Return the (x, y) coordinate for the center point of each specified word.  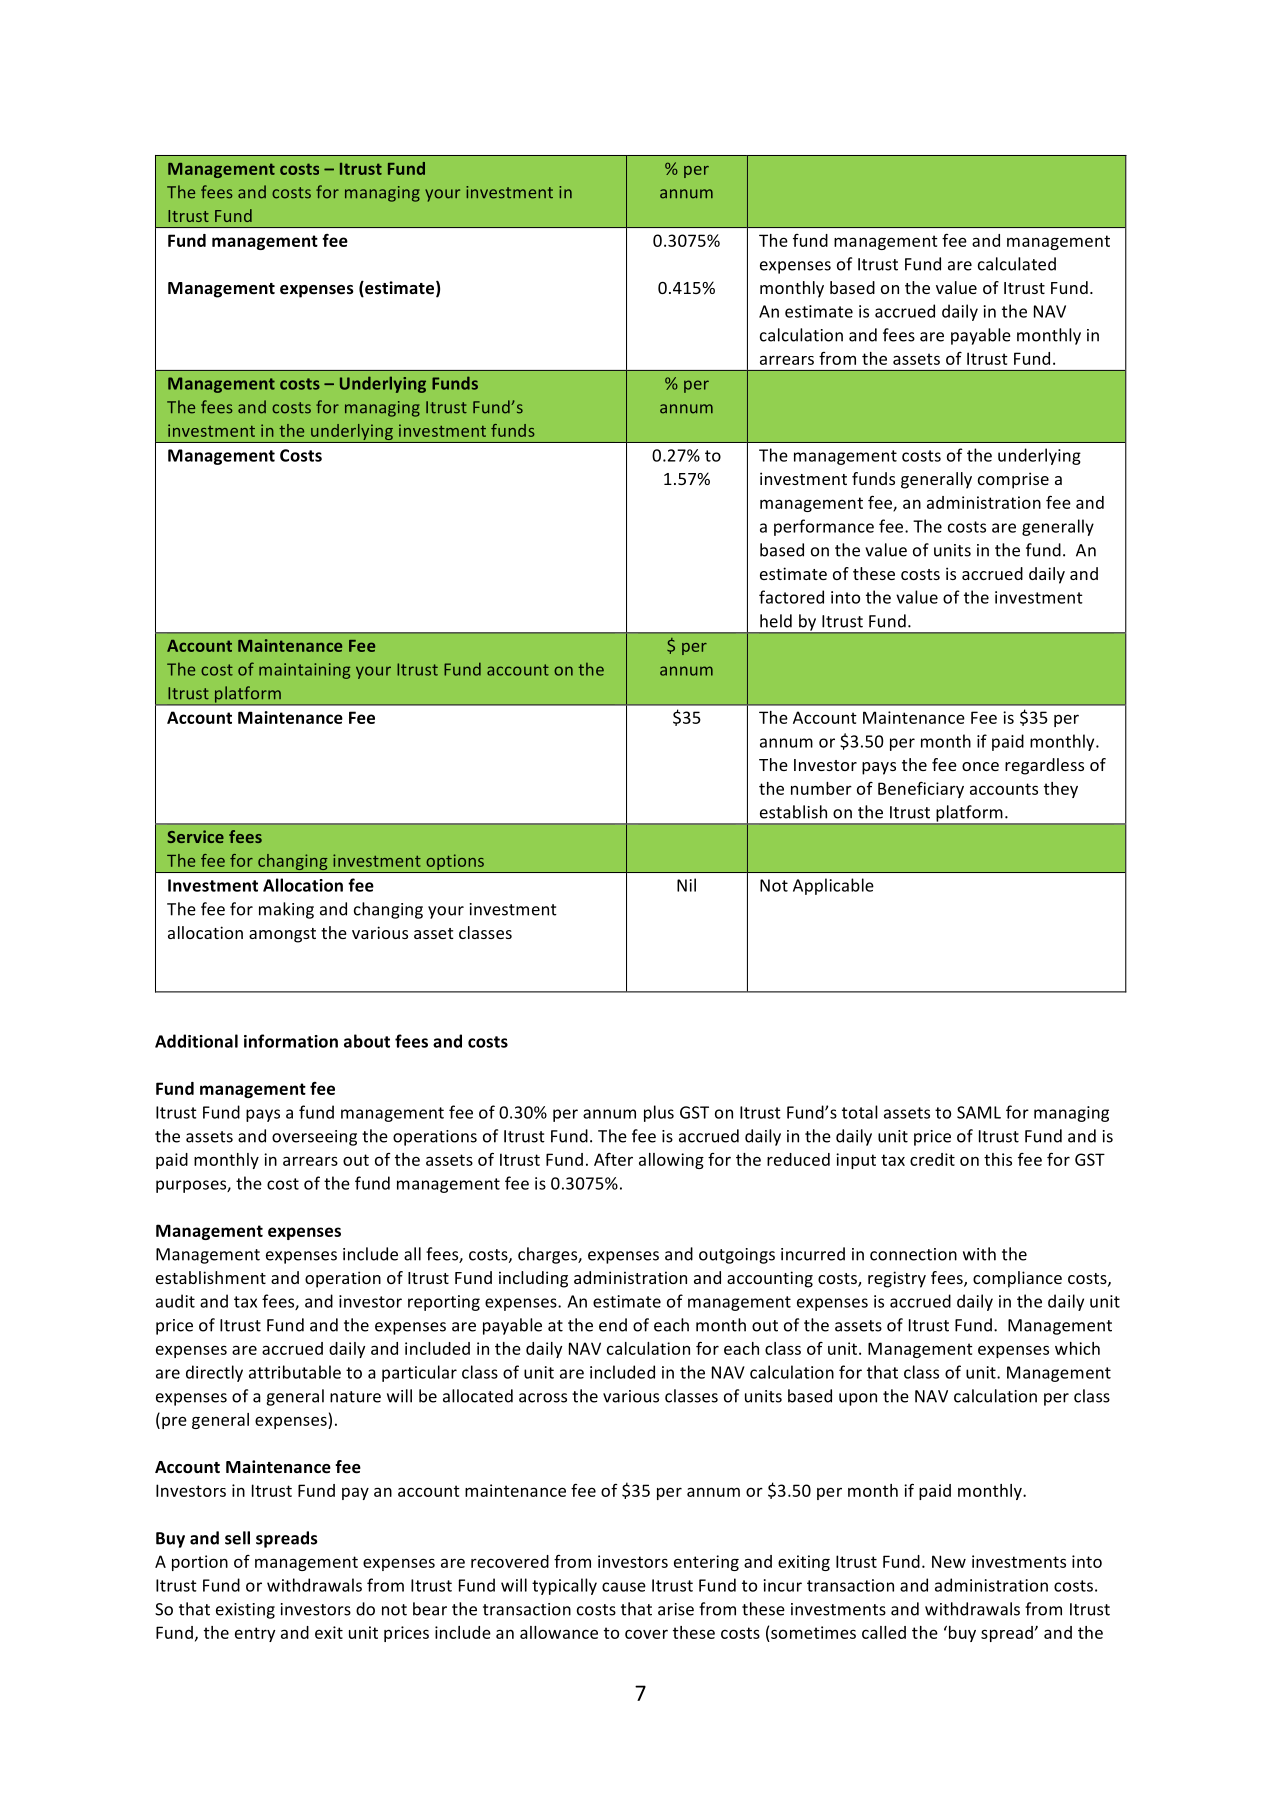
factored (791, 597)
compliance (1017, 1279)
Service (195, 836)
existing (245, 1611)
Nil (686, 885)
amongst (282, 935)
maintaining (304, 671)
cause (624, 1587)
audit (175, 1301)
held (776, 621)
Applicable (833, 886)
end (613, 1325)
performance (824, 527)
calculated (1017, 264)
